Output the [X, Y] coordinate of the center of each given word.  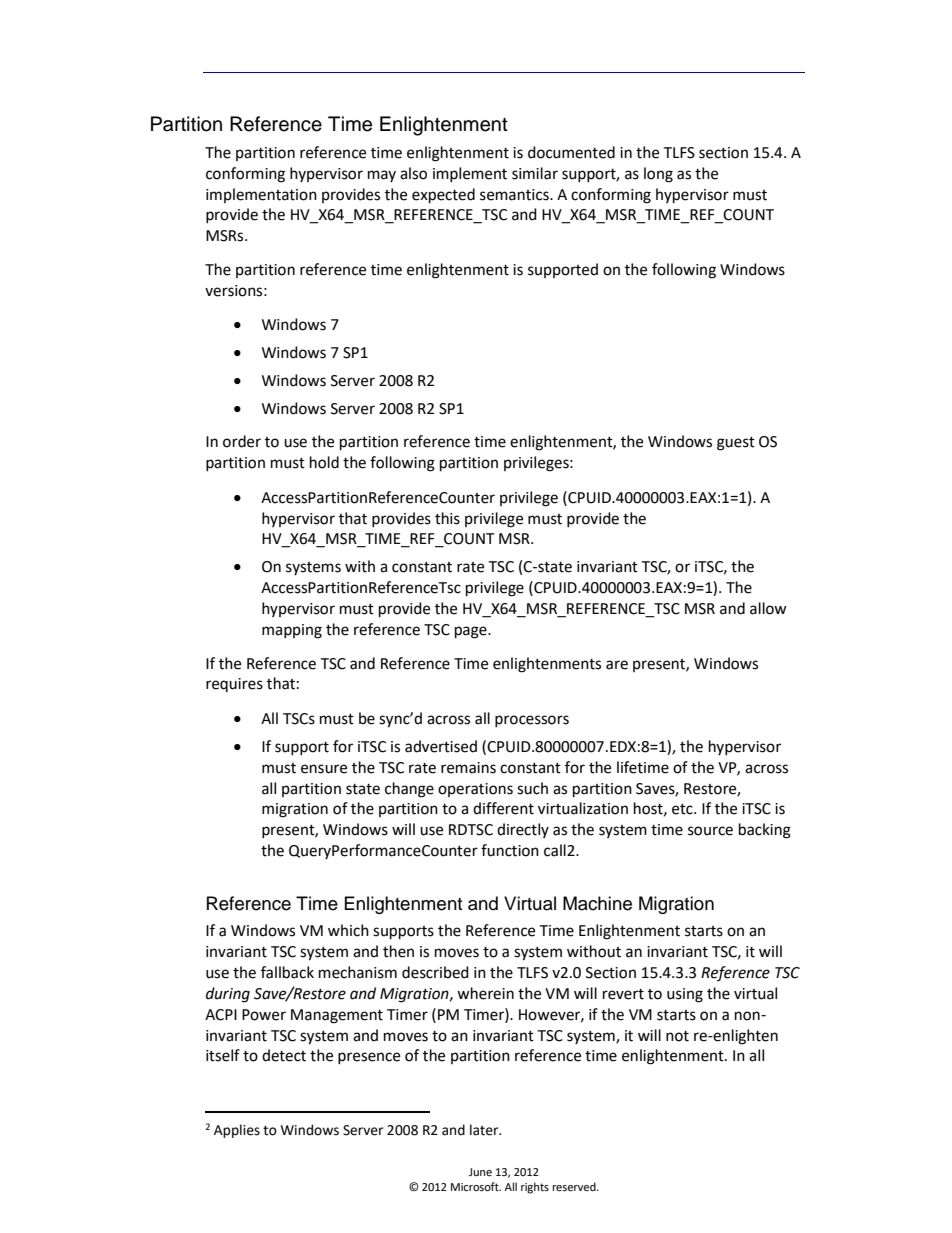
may [382, 176]
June [480, 1172]
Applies [237, 1131]
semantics [515, 195]
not [677, 1036]
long [658, 175]
